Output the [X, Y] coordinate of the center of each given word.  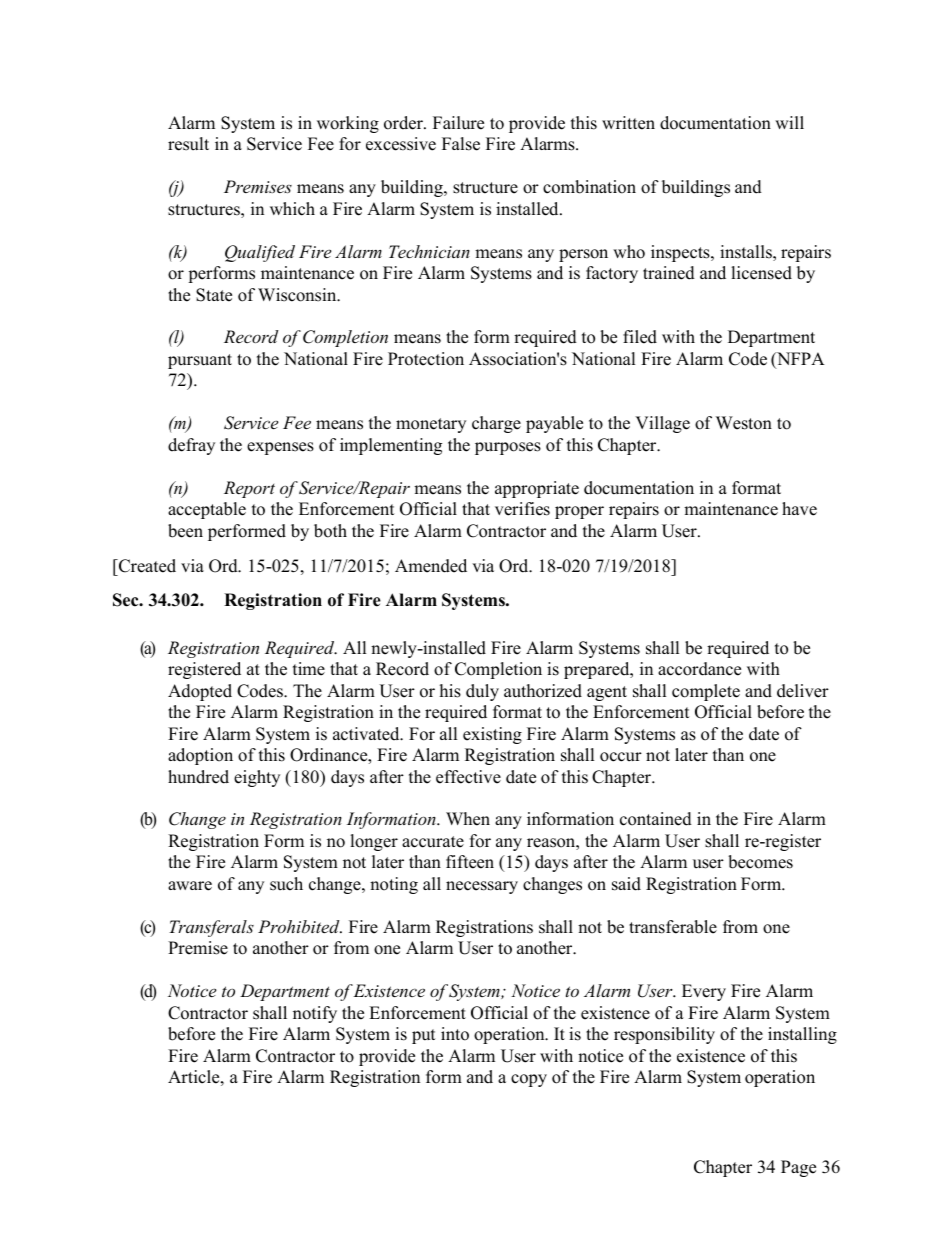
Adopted [200, 692]
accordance [699, 669]
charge [496, 424]
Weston [744, 423]
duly [482, 692]
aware [190, 886]
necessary [482, 887]
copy [529, 1080]
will [789, 122]
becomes [760, 862]
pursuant [200, 361]
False [461, 144]
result [188, 144]
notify [315, 1014]
